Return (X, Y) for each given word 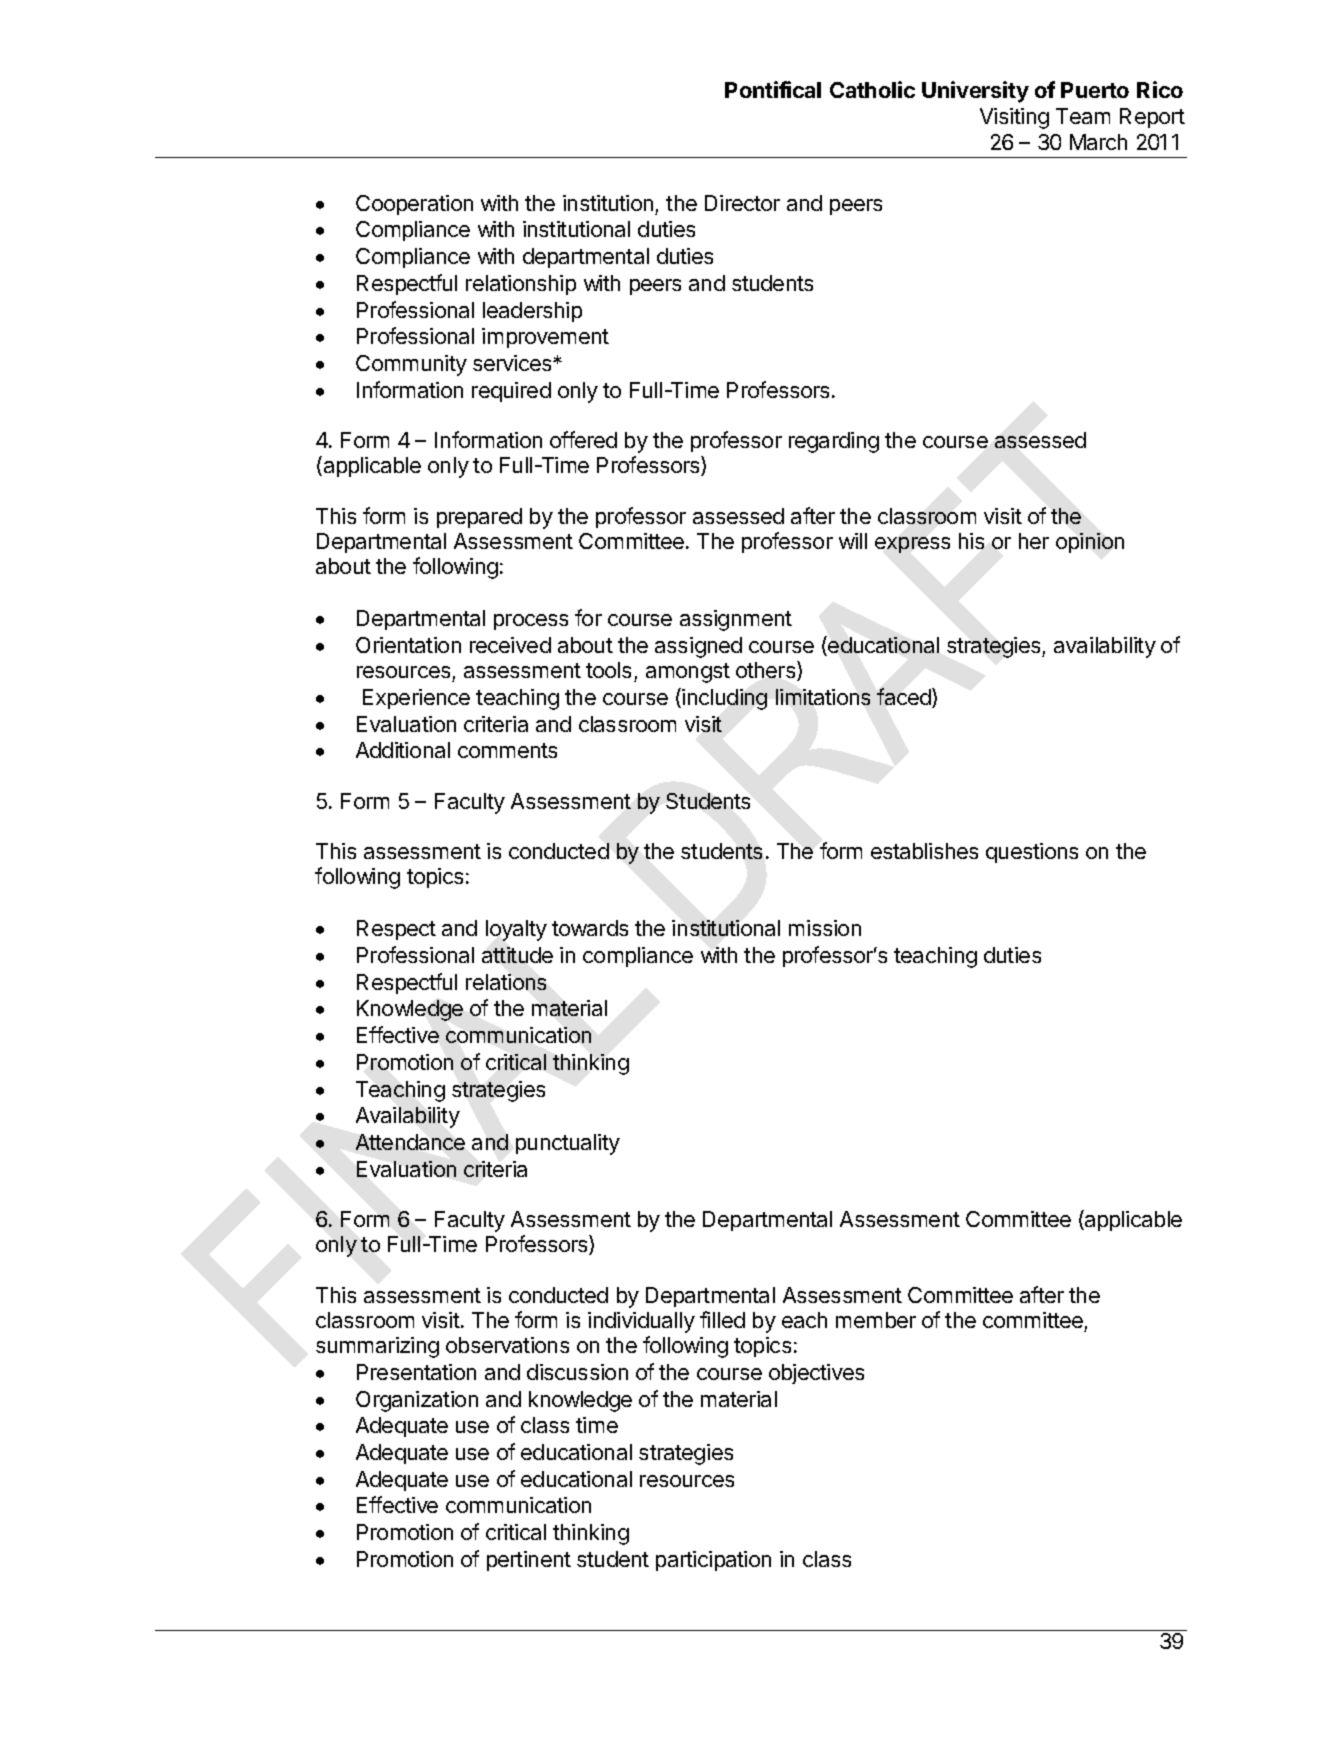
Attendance (410, 1142)
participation (713, 1561)
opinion (1090, 543)
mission (825, 928)
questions (1032, 853)
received (510, 645)
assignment (736, 620)
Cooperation (414, 205)
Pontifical (773, 89)
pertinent (529, 1561)
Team (1083, 116)
